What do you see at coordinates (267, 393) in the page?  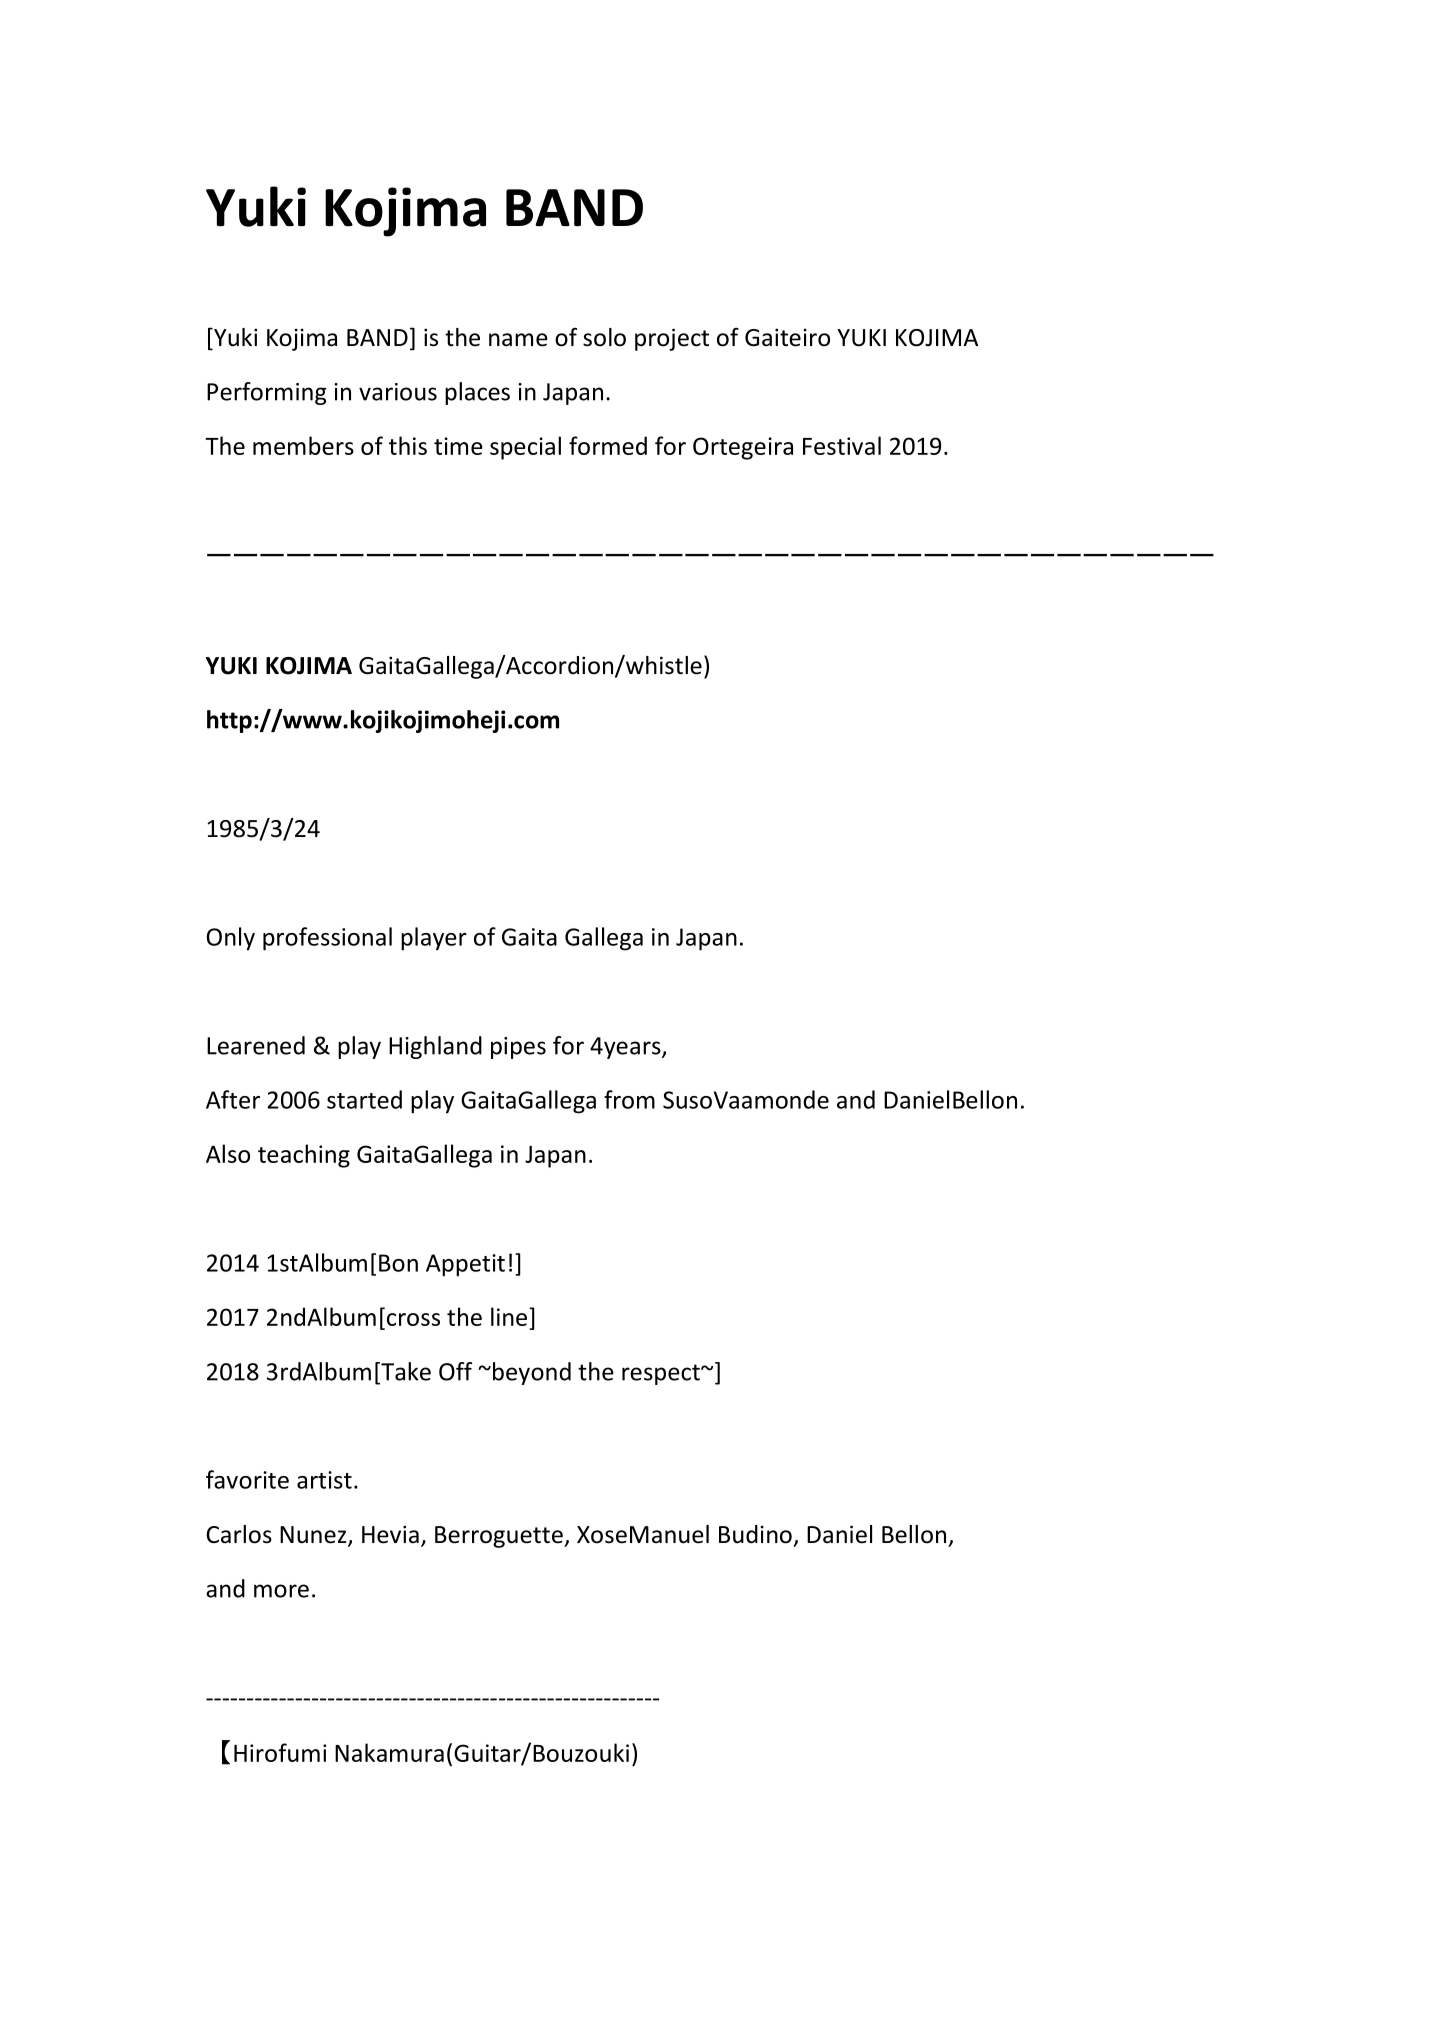 I see `Performing` at bounding box center [267, 393].
